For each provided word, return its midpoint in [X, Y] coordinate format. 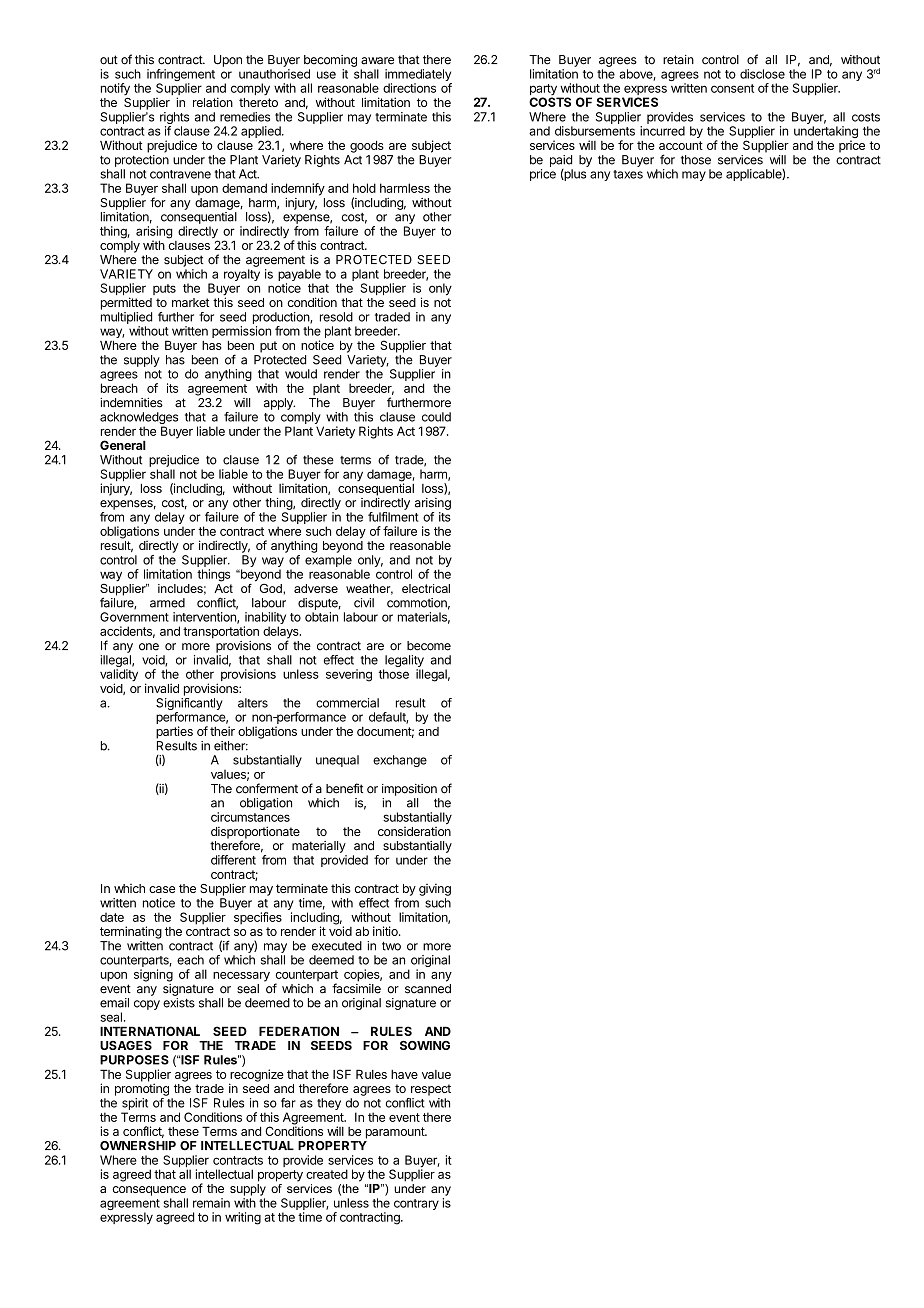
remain [211, 1203]
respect [431, 1090]
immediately [418, 76]
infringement [181, 76]
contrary [416, 1204]
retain [678, 60]
